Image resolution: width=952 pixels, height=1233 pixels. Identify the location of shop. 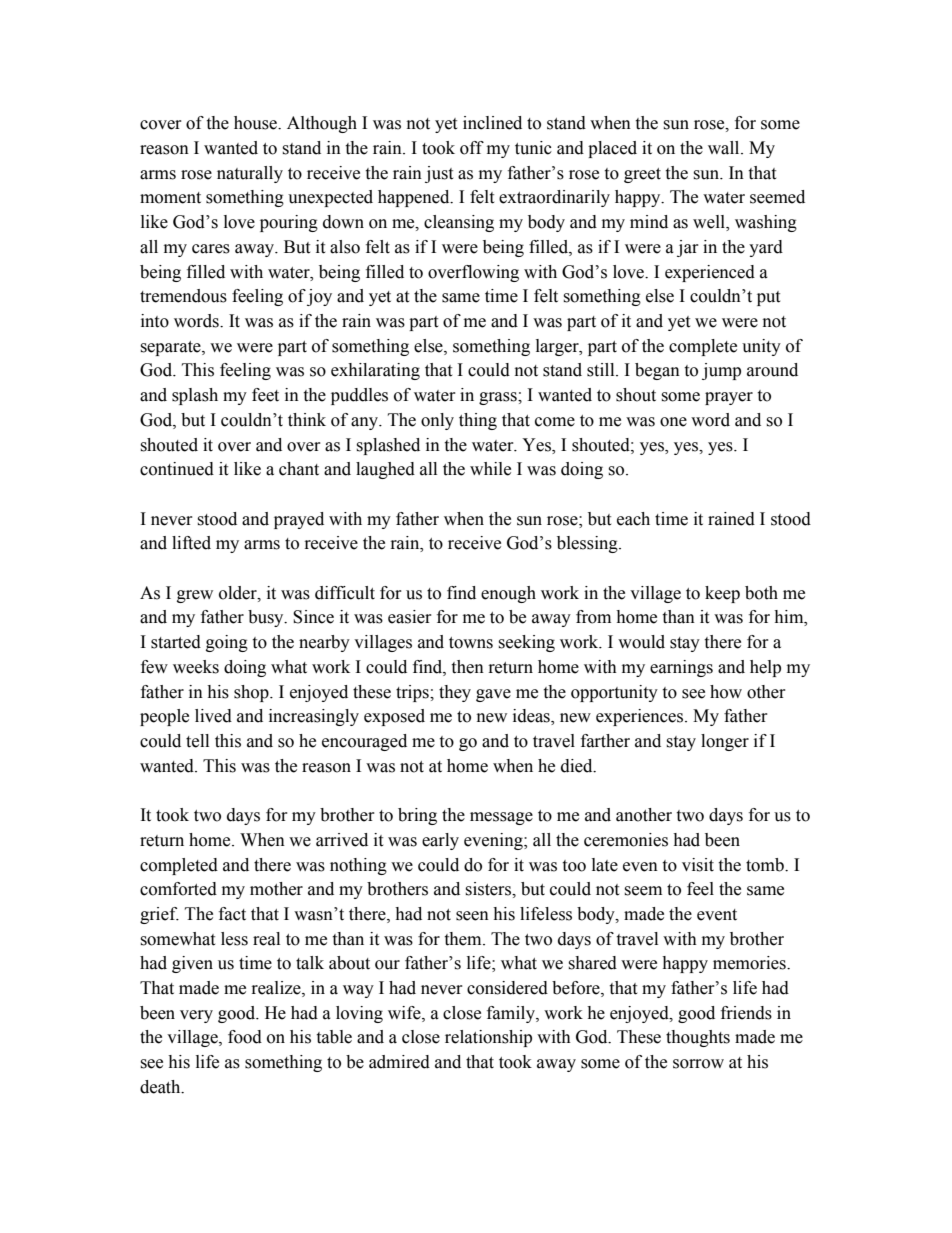
(252, 693).
